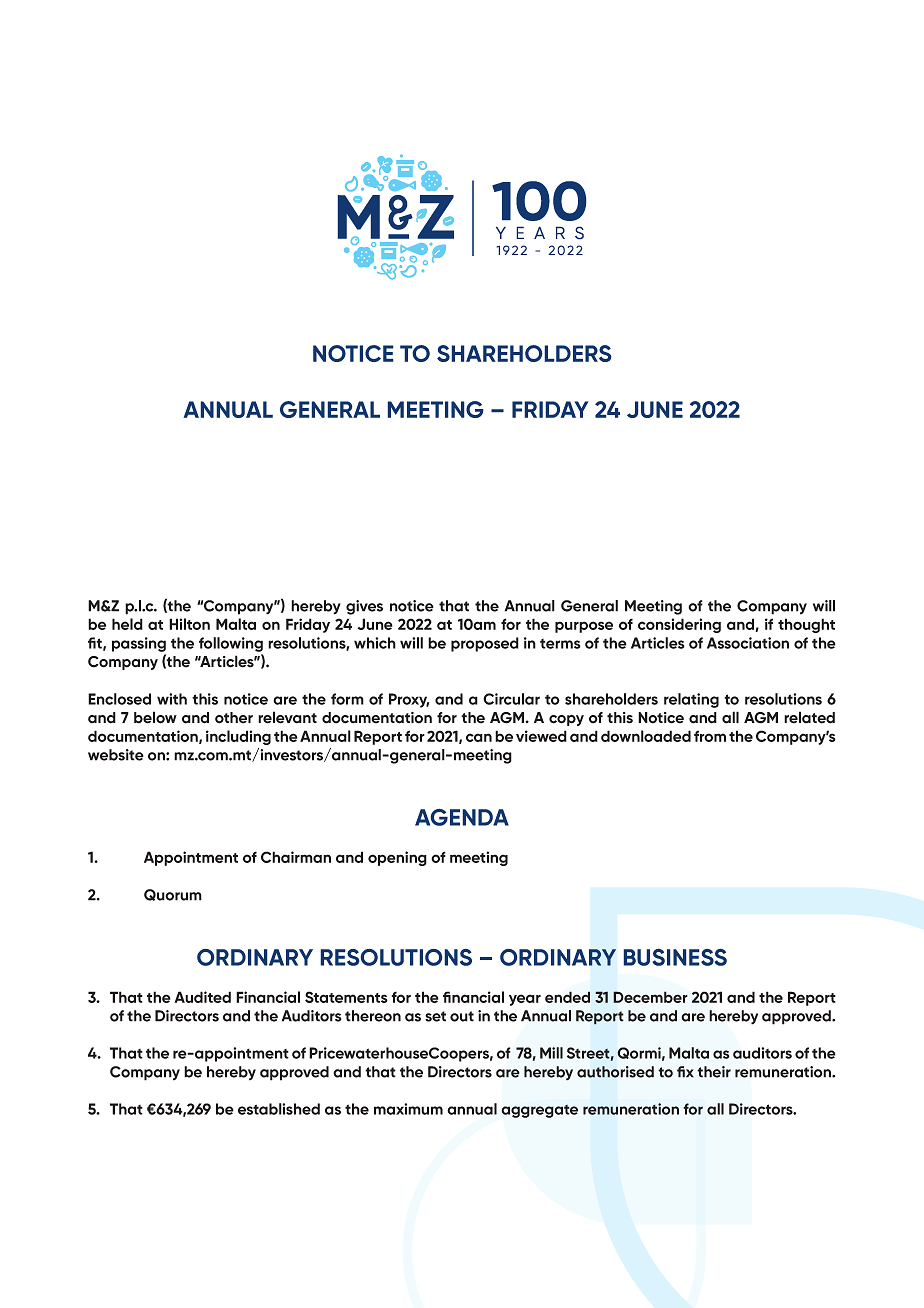 The image size is (924, 1308). Describe the element at coordinates (189, 624) in the screenshot. I see `Hilton` at that location.
